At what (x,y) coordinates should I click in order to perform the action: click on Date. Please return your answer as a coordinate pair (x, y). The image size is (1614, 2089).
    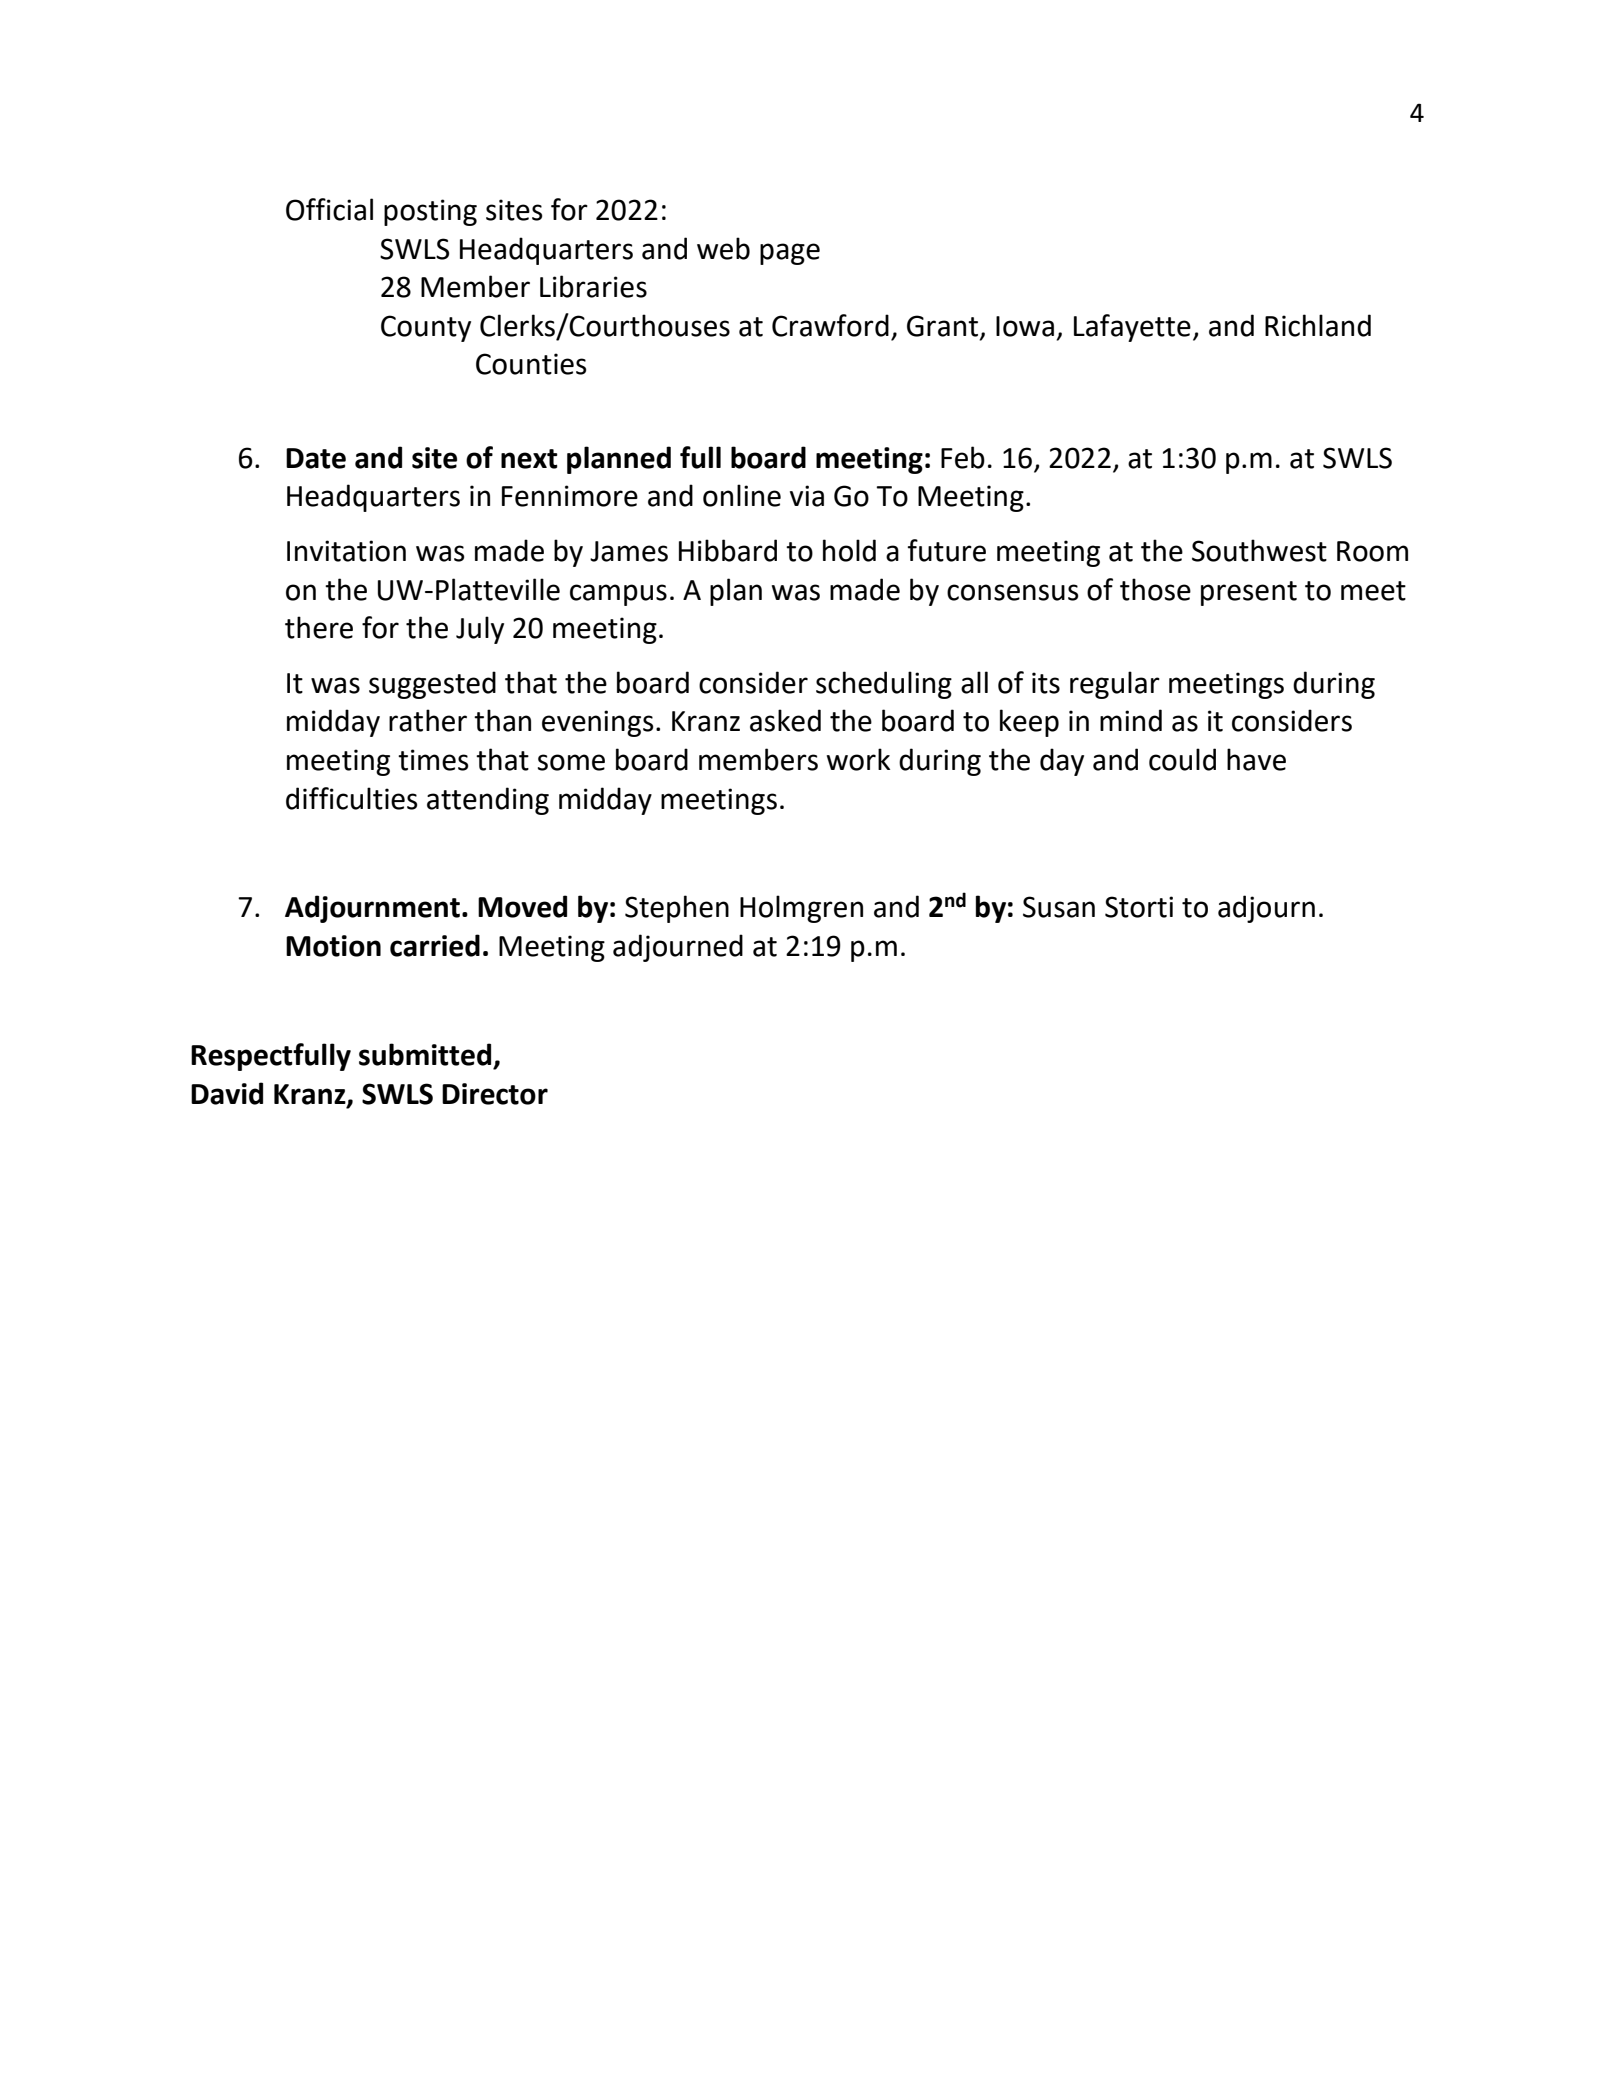
    Looking at the image, I should click on (316, 458).
